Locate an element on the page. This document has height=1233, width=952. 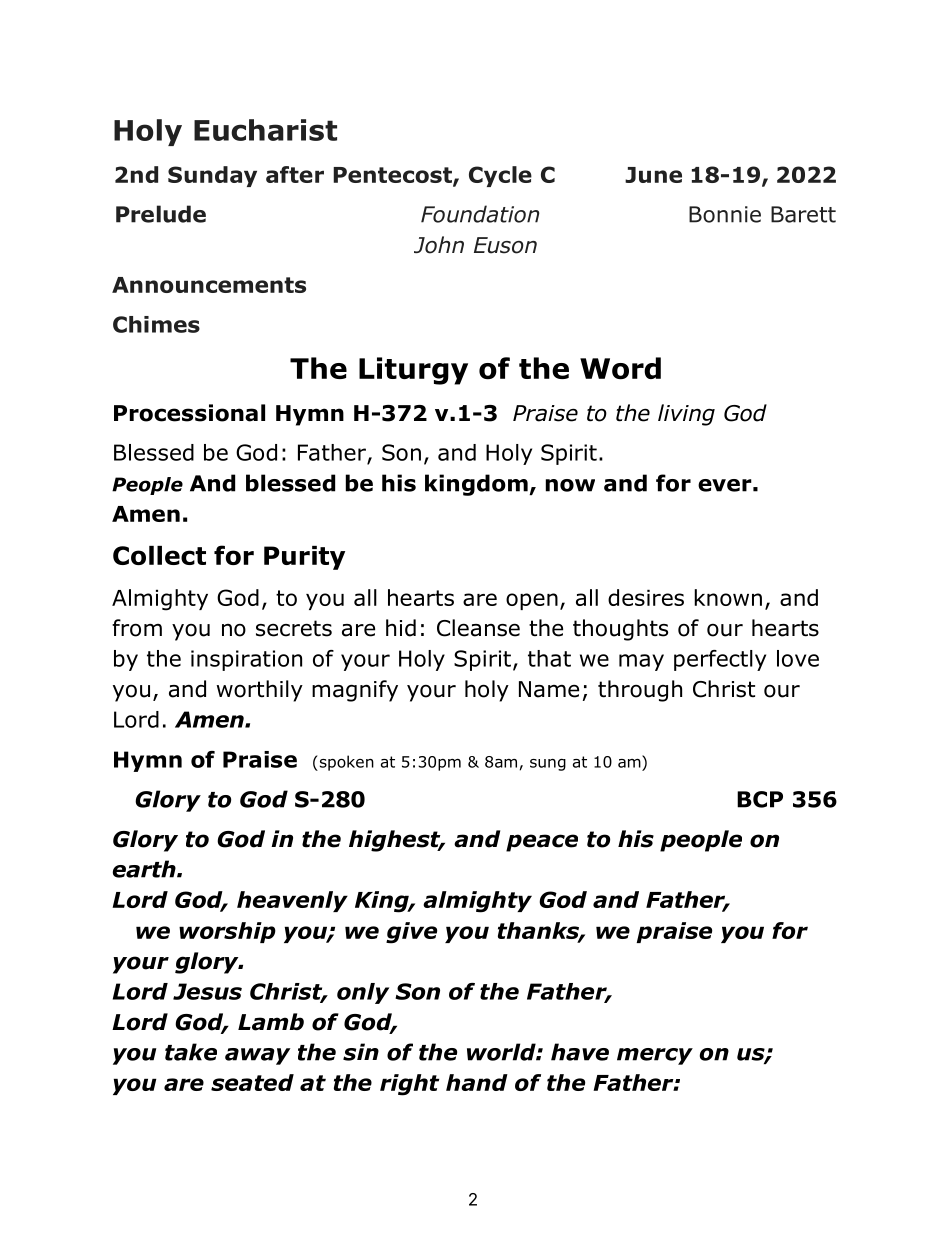
Liturgy is located at coordinates (413, 371).
